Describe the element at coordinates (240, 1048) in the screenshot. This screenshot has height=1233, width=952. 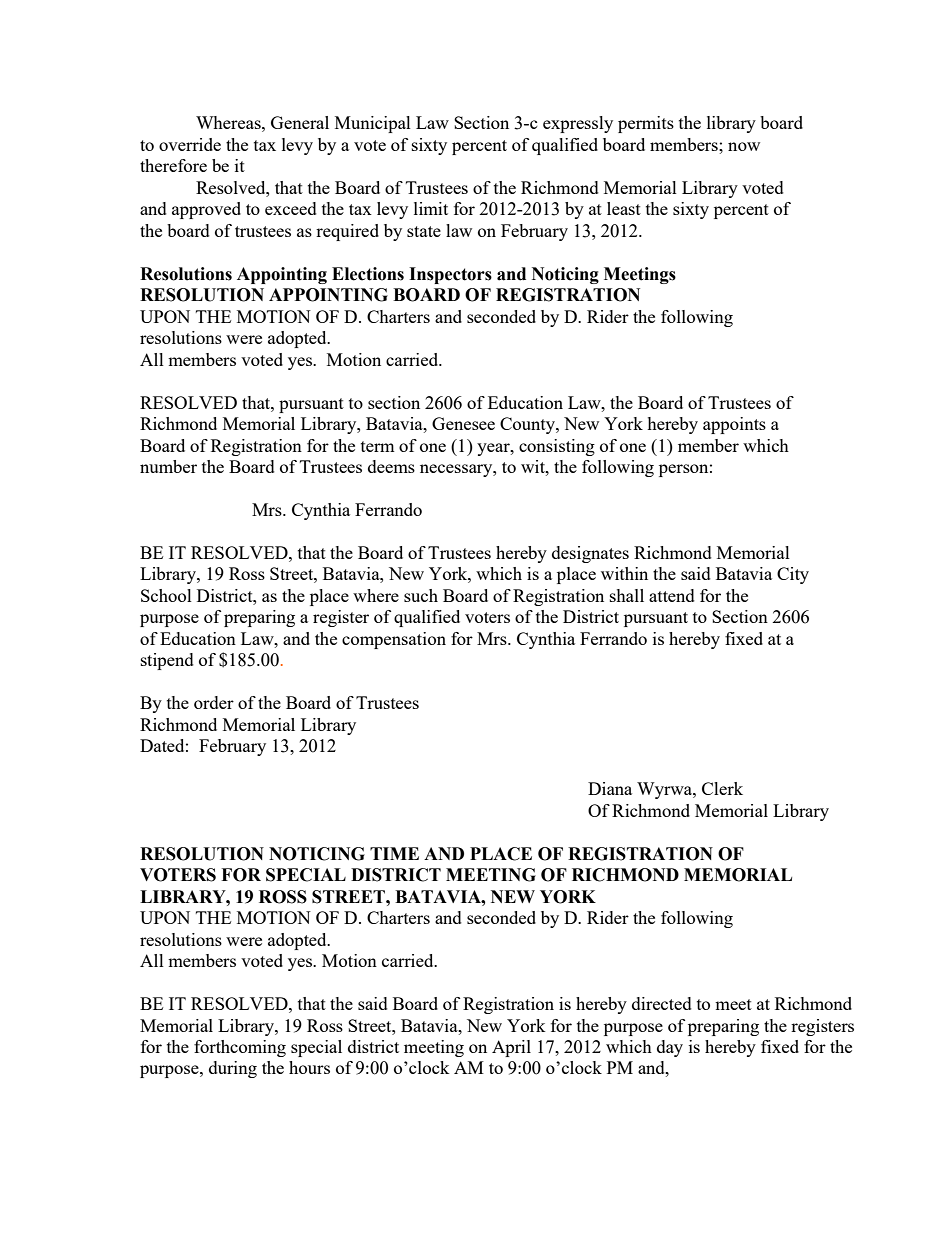
I see `forthcoming` at that location.
